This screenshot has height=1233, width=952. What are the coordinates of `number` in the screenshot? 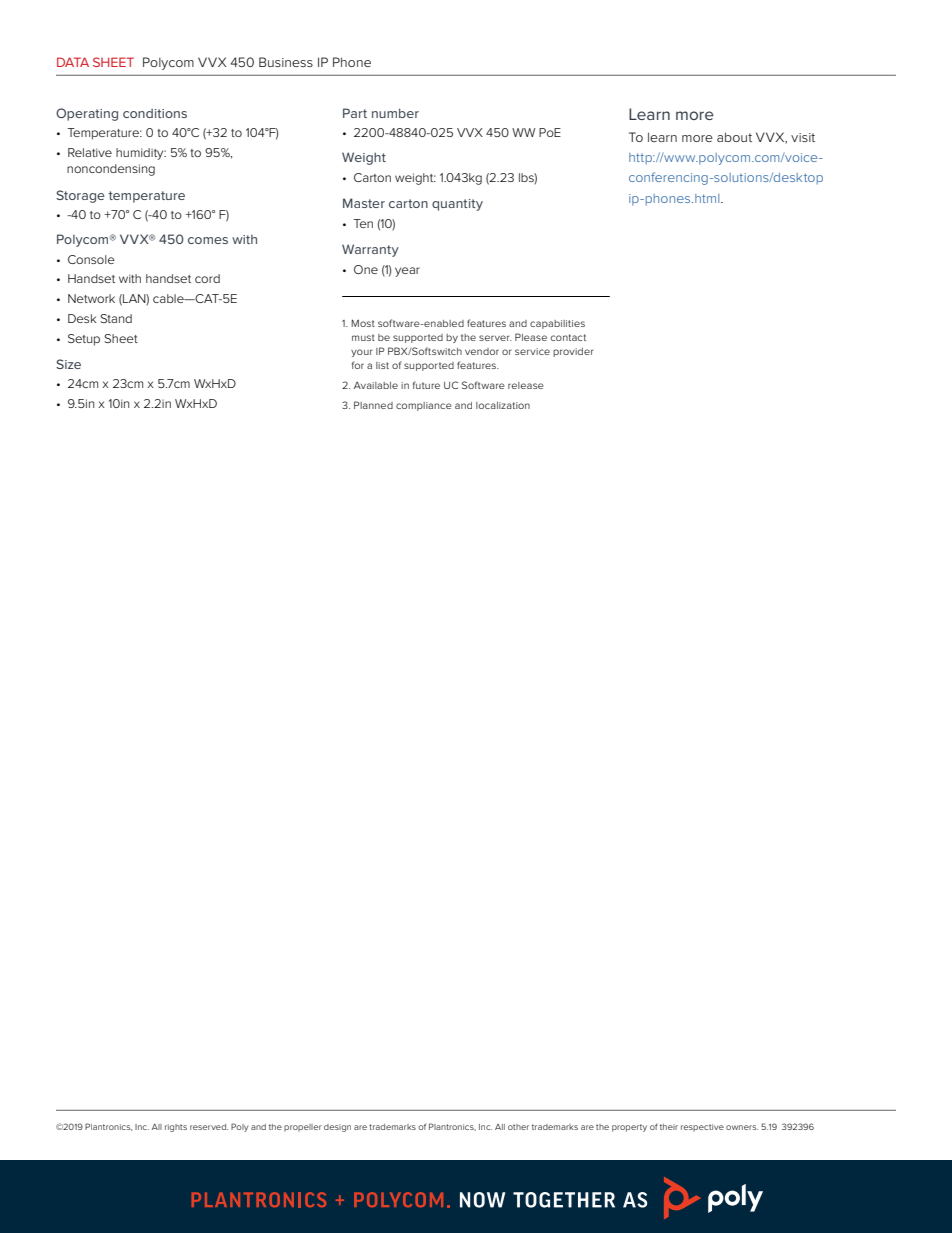 It's located at (395, 113).
